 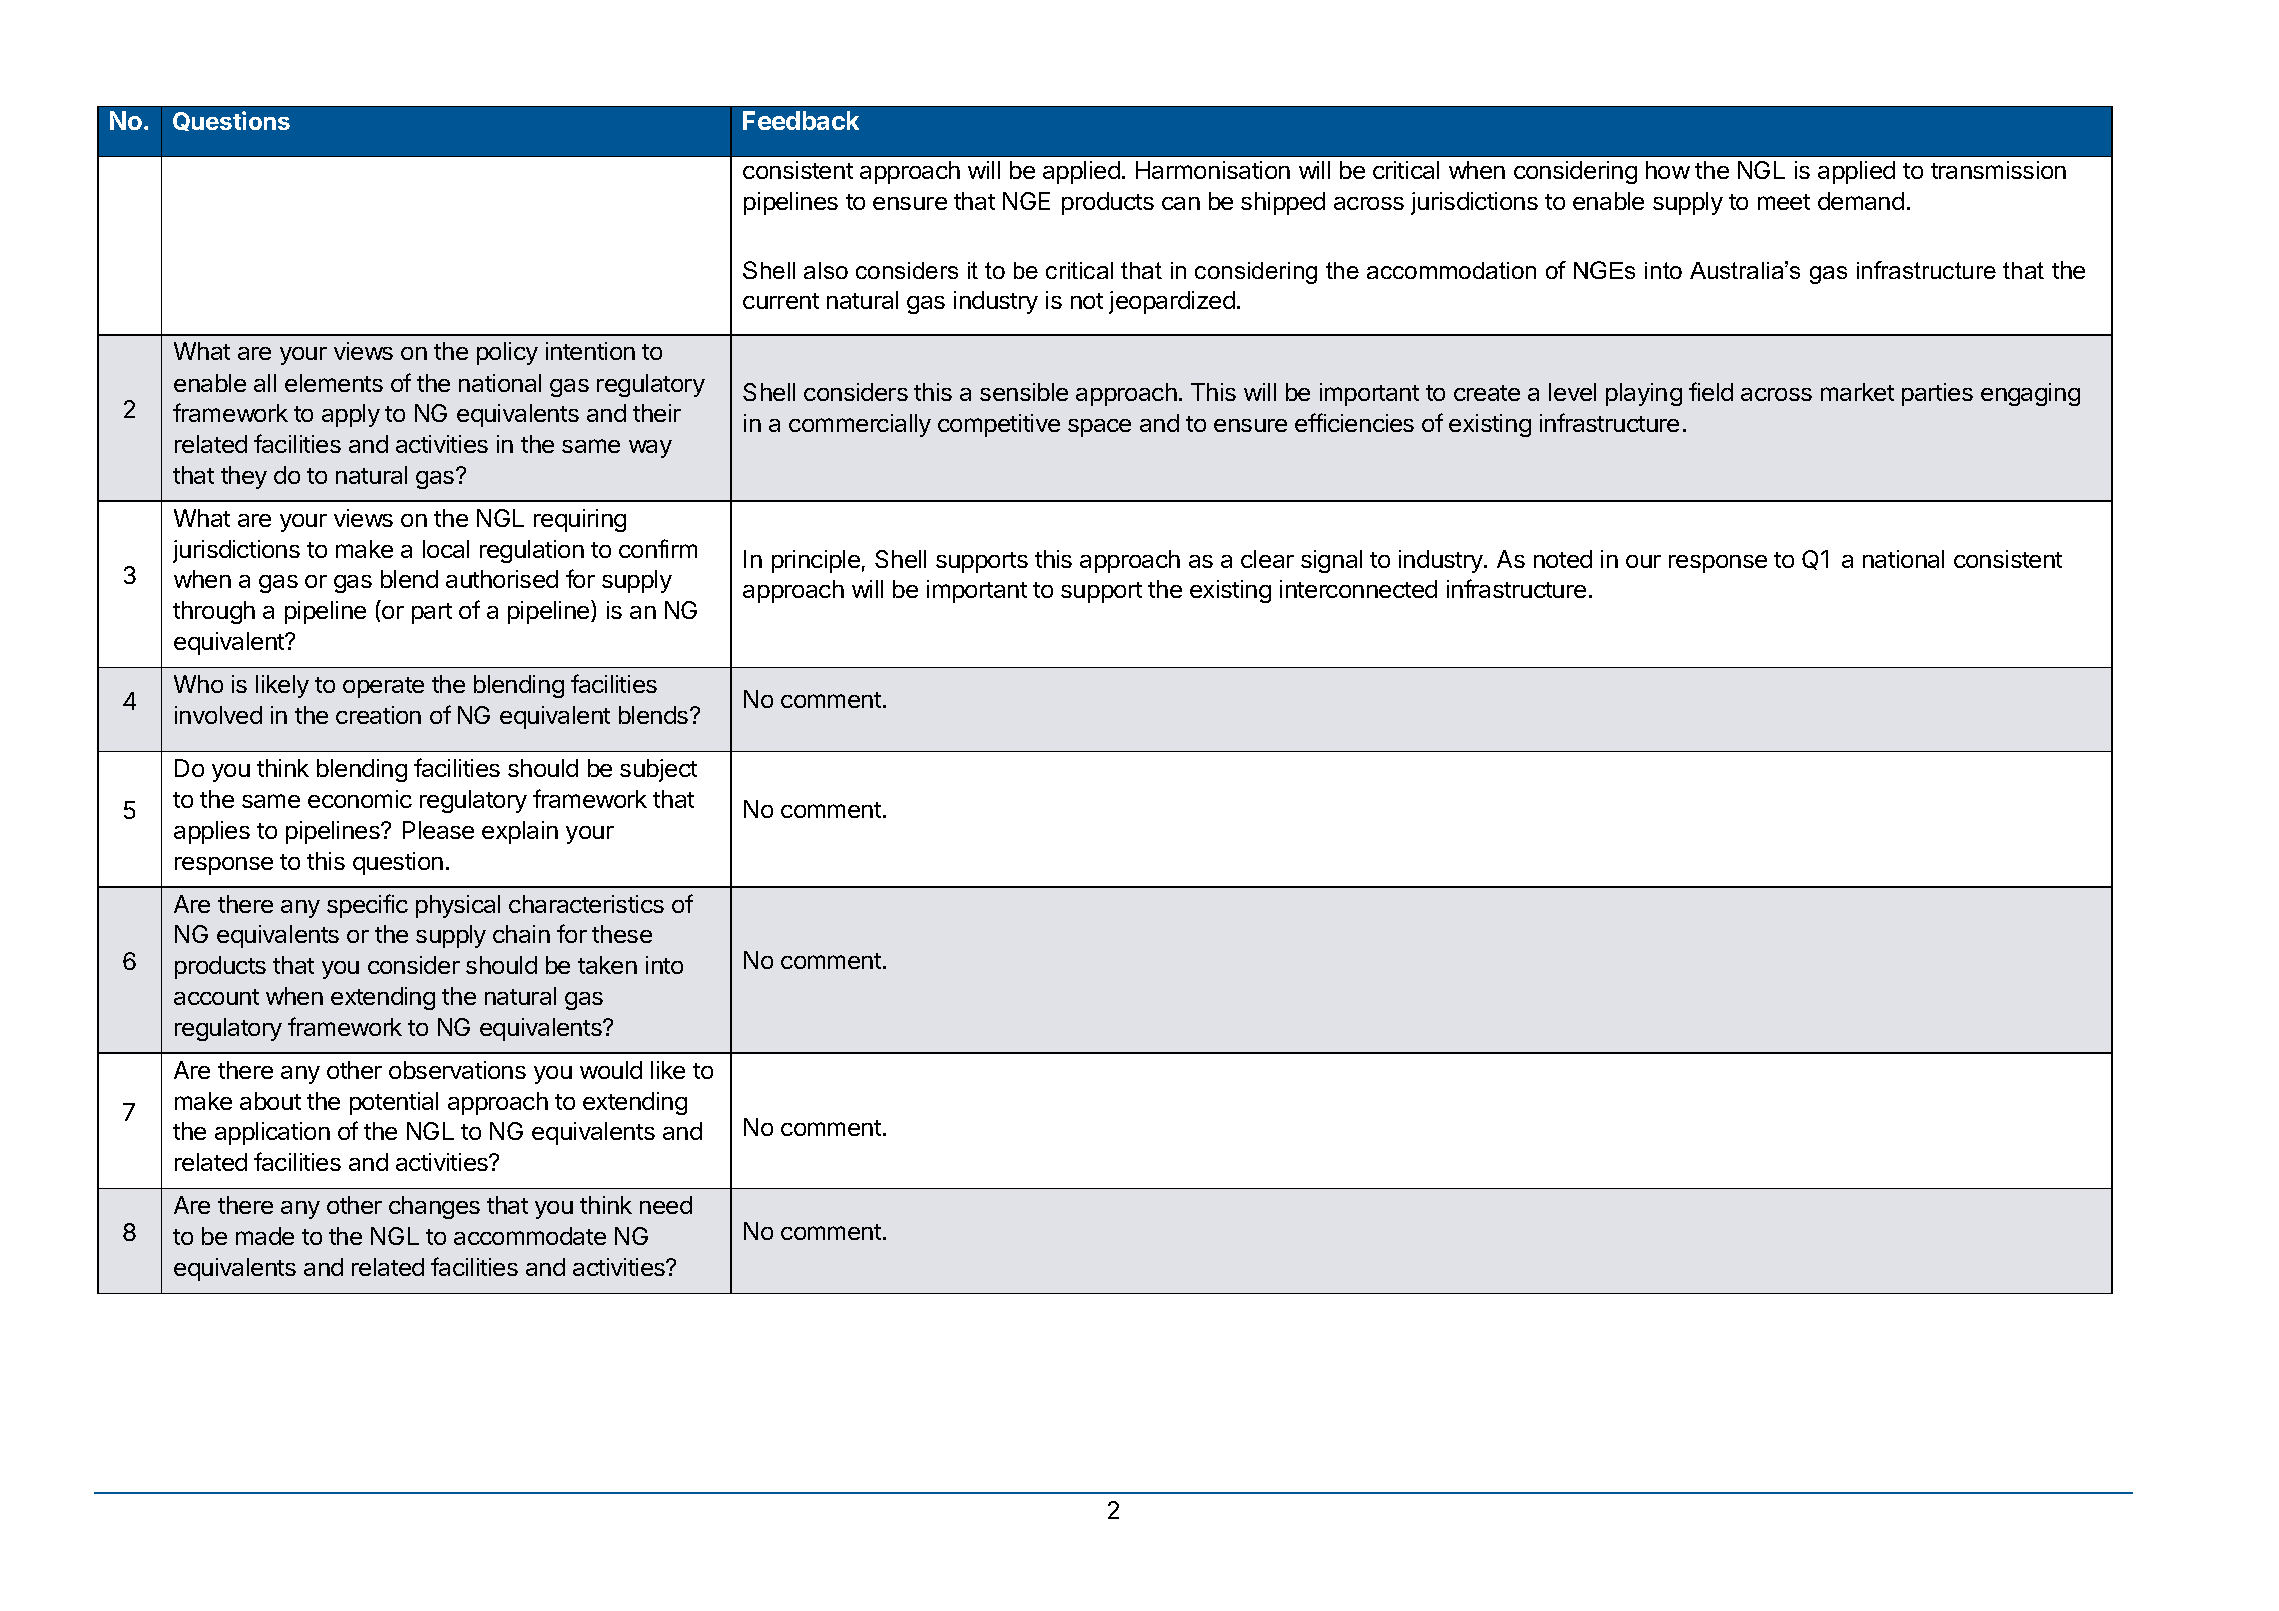 I want to click on these, so click(x=622, y=934).
